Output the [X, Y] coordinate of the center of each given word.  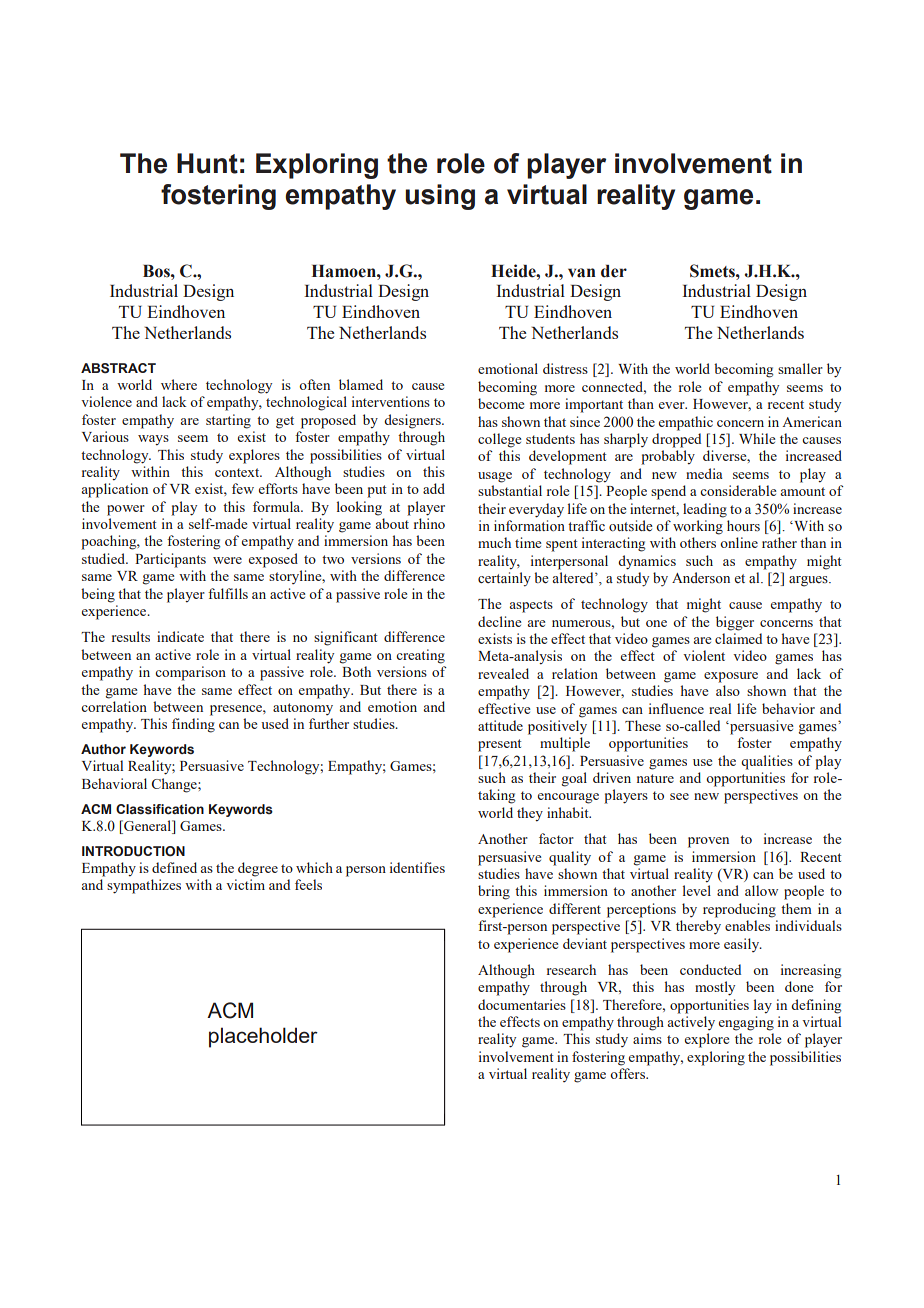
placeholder [263, 1037]
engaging [746, 1023]
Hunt [207, 163]
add [434, 488]
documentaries [522, 1004]
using [440, 197]
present [499, 745]
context [238, 472]
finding [193, 725]
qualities [767, 762]
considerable [738, 490]
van [582, 273]
